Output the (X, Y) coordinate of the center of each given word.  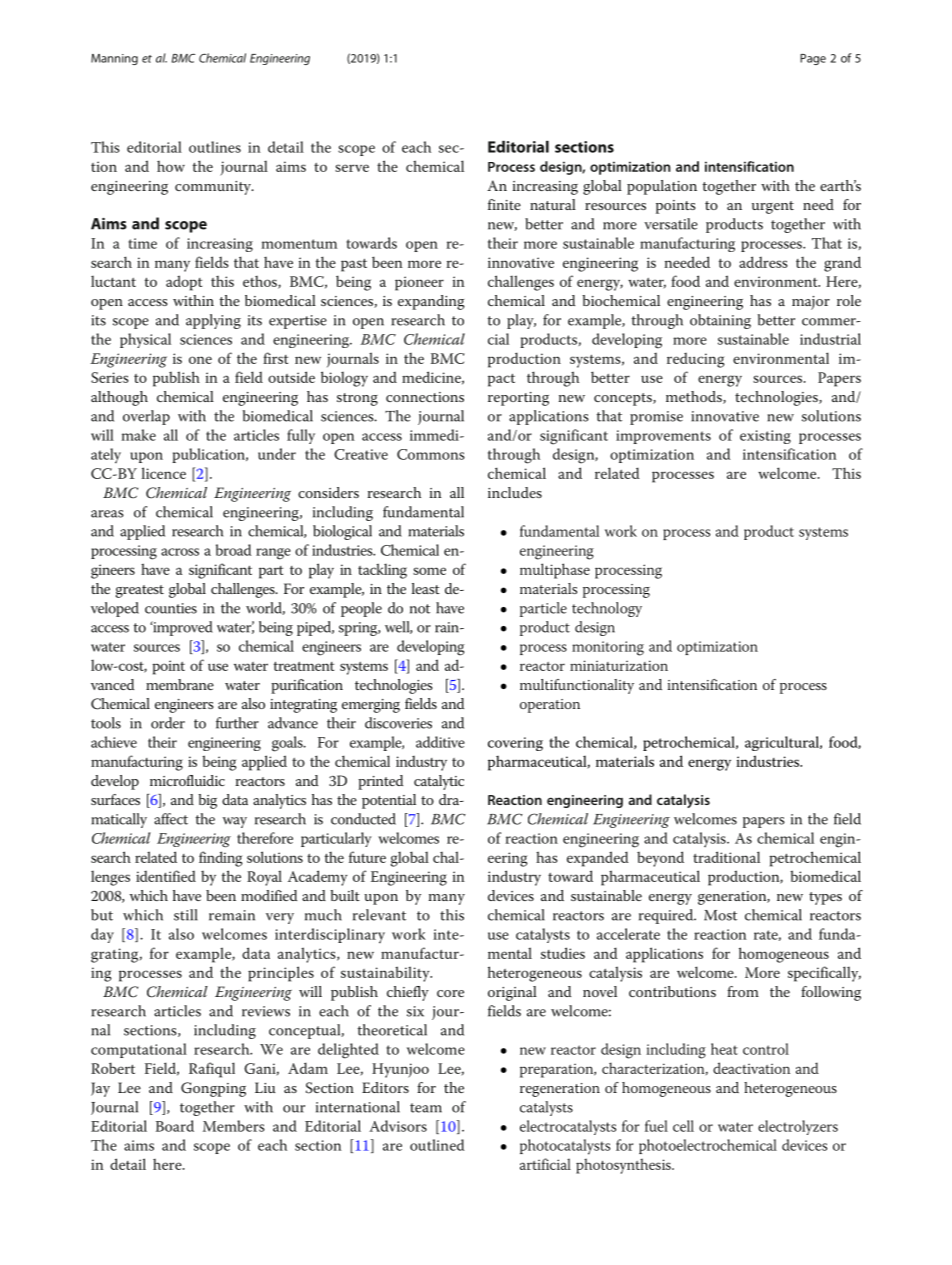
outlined (437, 1145)
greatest (140, 591)
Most (720, 915)
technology (607, 609)
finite (504, 204)
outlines (215, 147)
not (420, 609)
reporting (518, 399)
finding (221, 859)
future (367, 857)
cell (683, 1126)
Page (813, 59)
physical (145, 340)
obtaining (720, 321)
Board (175, 1126)
